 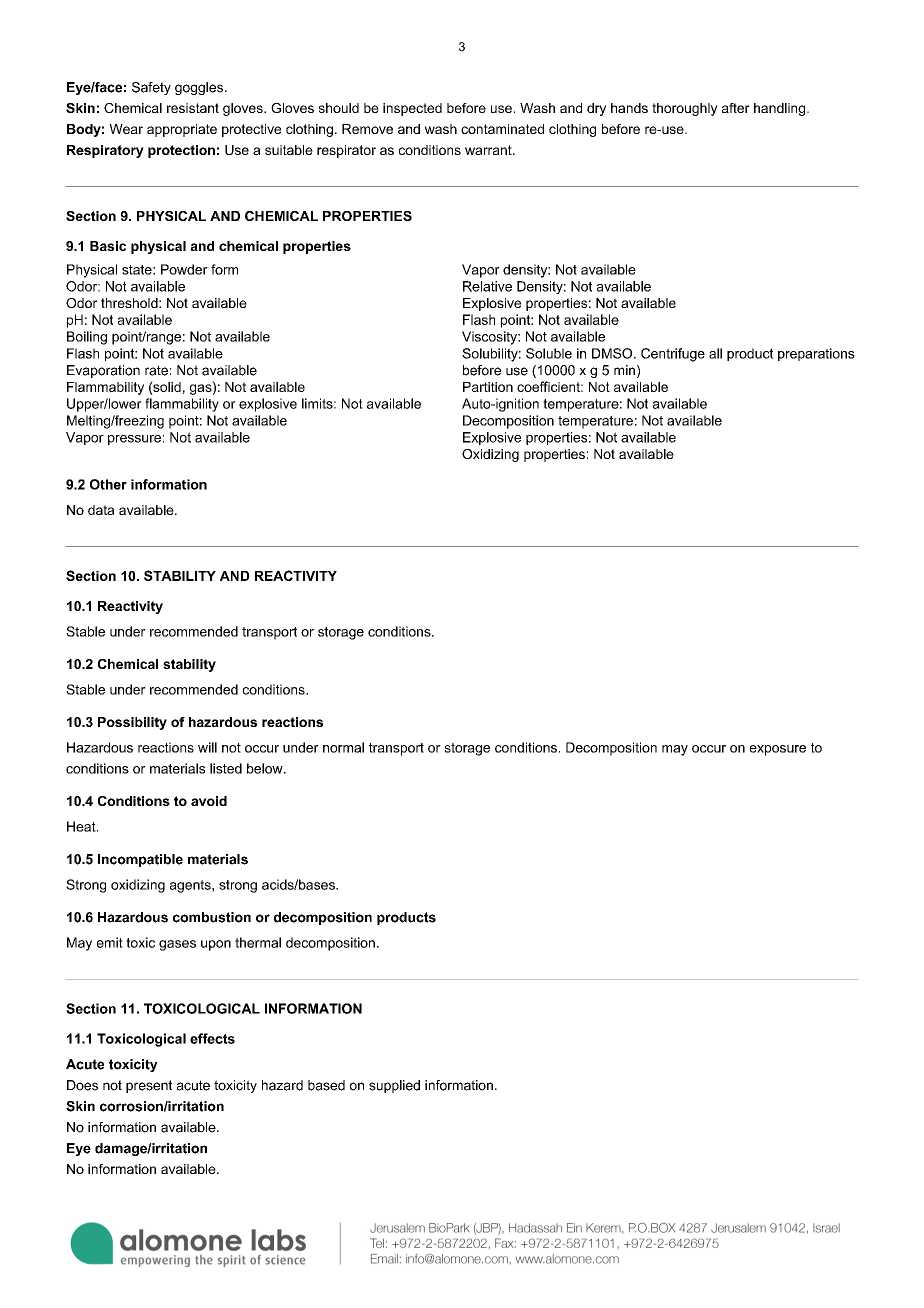 I want to click on present, so click(x=149, y=1086).
